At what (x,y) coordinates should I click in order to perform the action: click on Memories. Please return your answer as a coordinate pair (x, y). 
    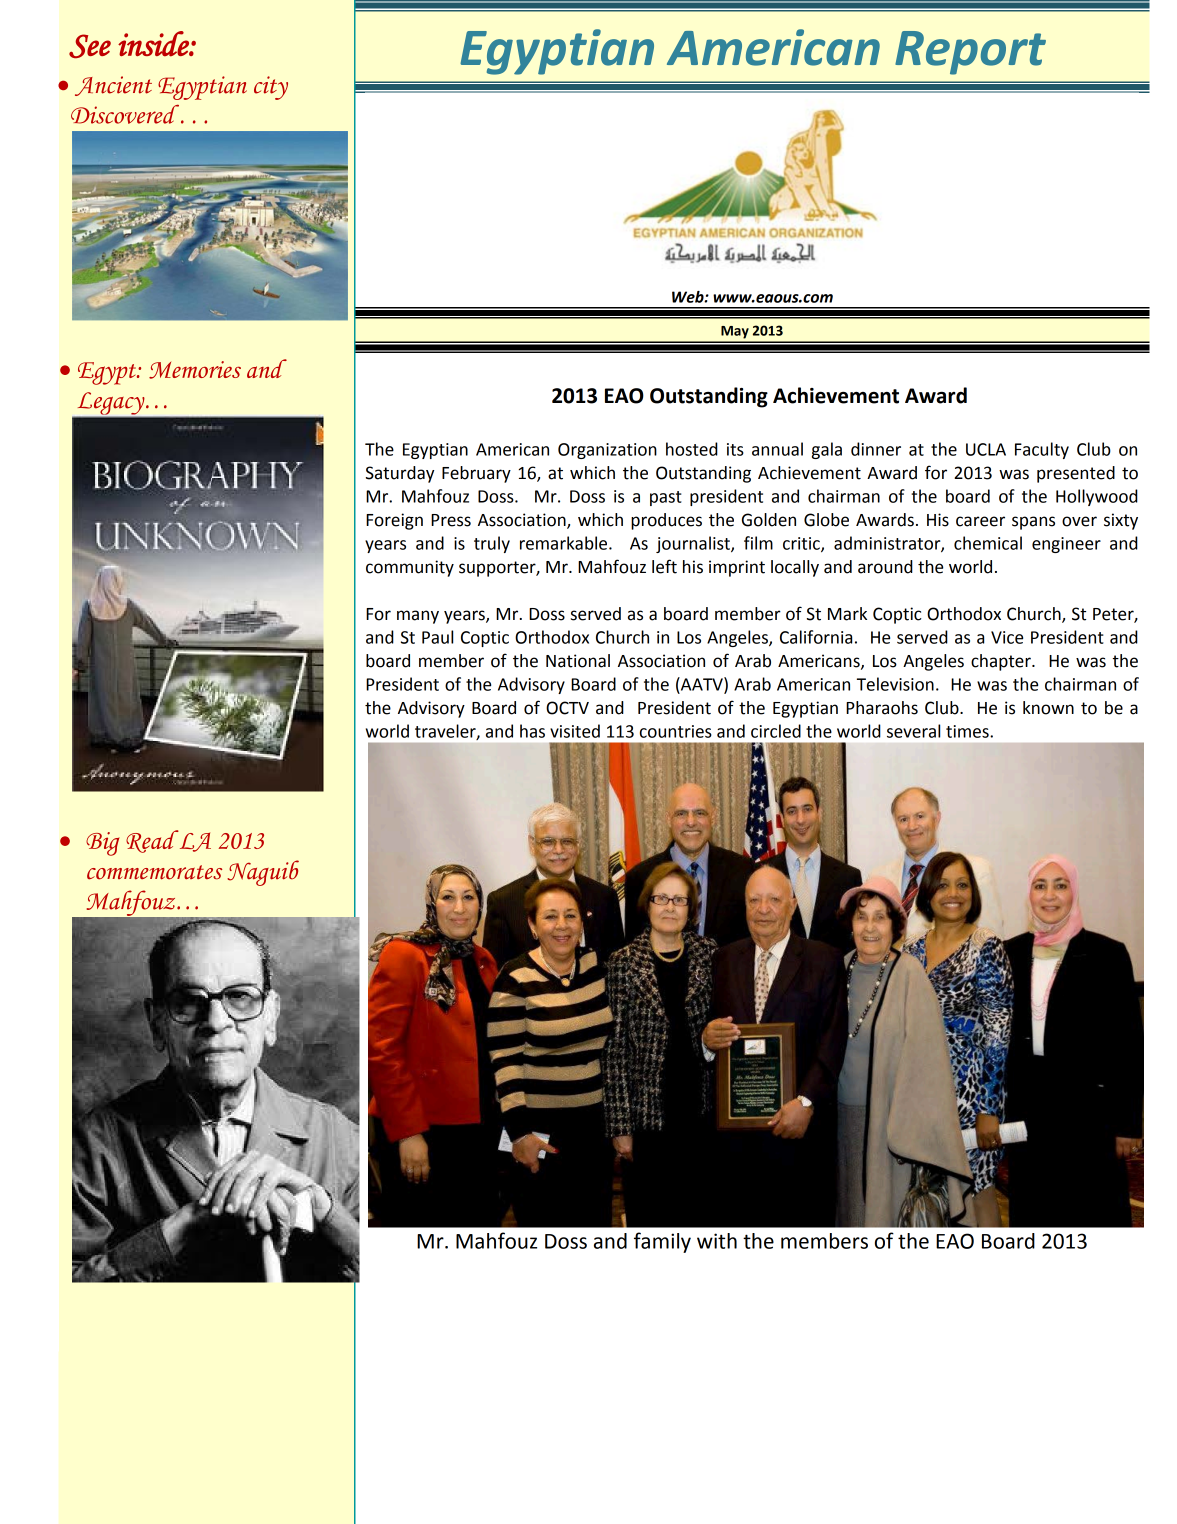
    Looking at the image, I should click on (195, 370).
